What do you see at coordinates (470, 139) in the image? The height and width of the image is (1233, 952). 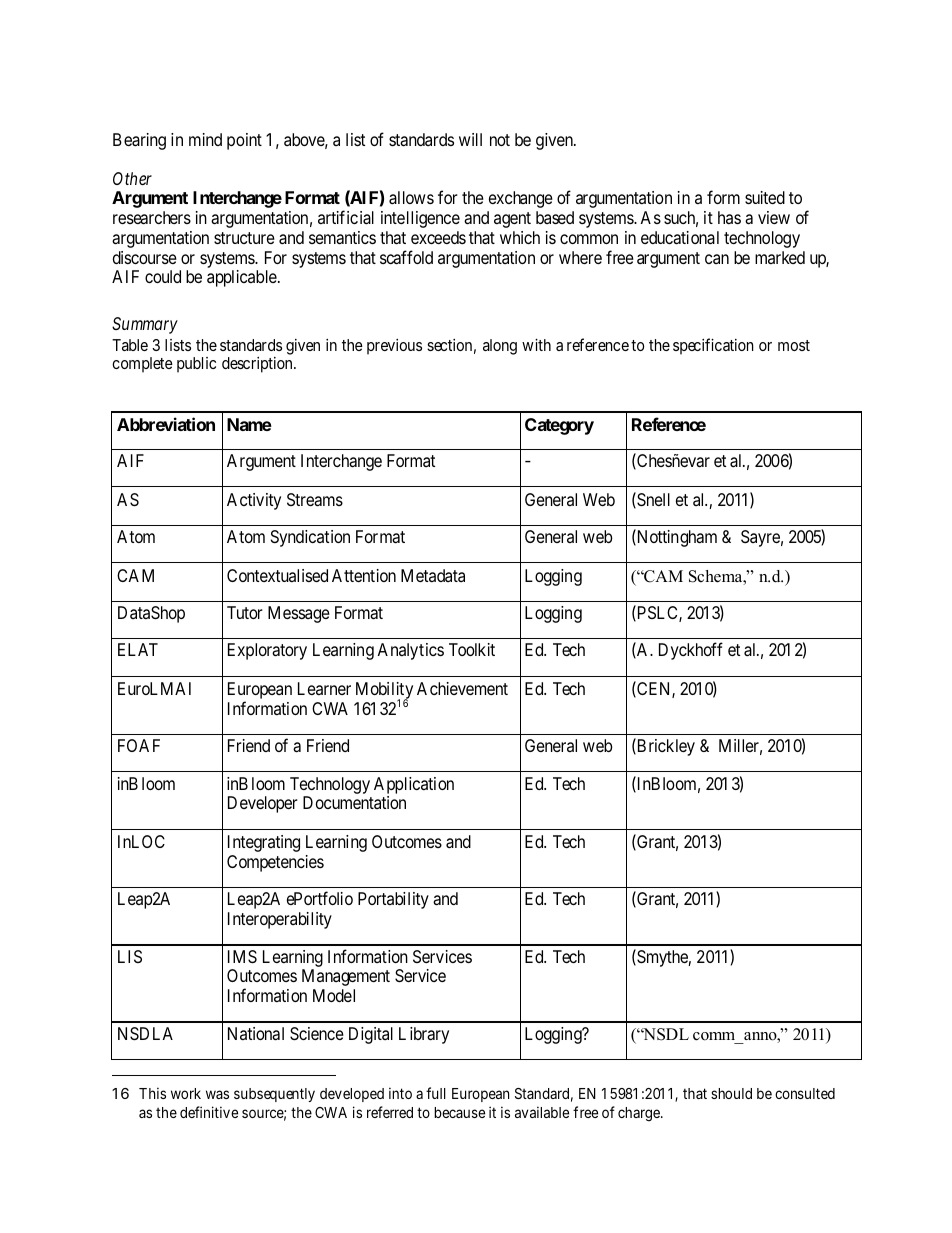 I see `will` at bounding box center [470, 139].
